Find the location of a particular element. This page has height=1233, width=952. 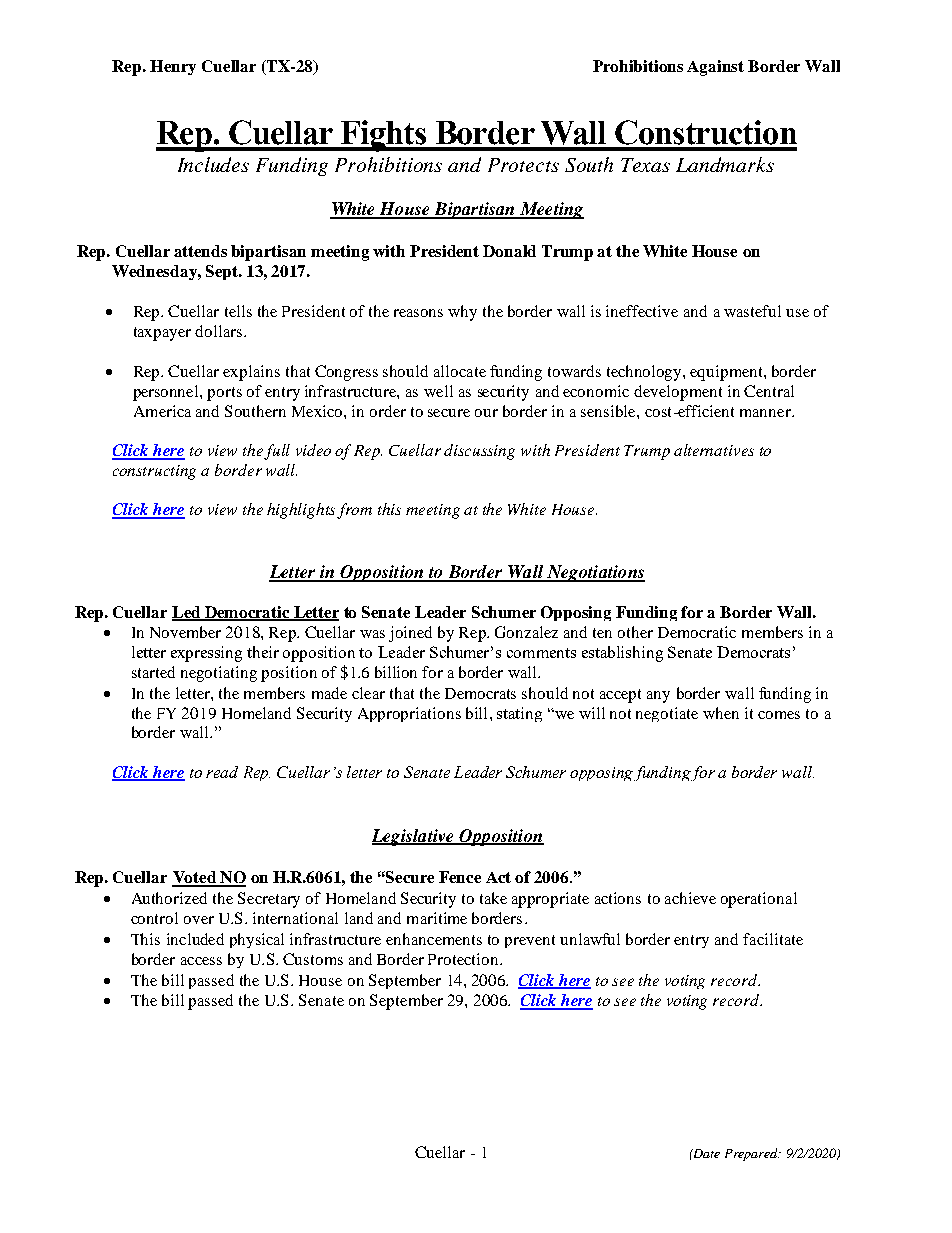

Fights is located at coordinates (384, 136).
